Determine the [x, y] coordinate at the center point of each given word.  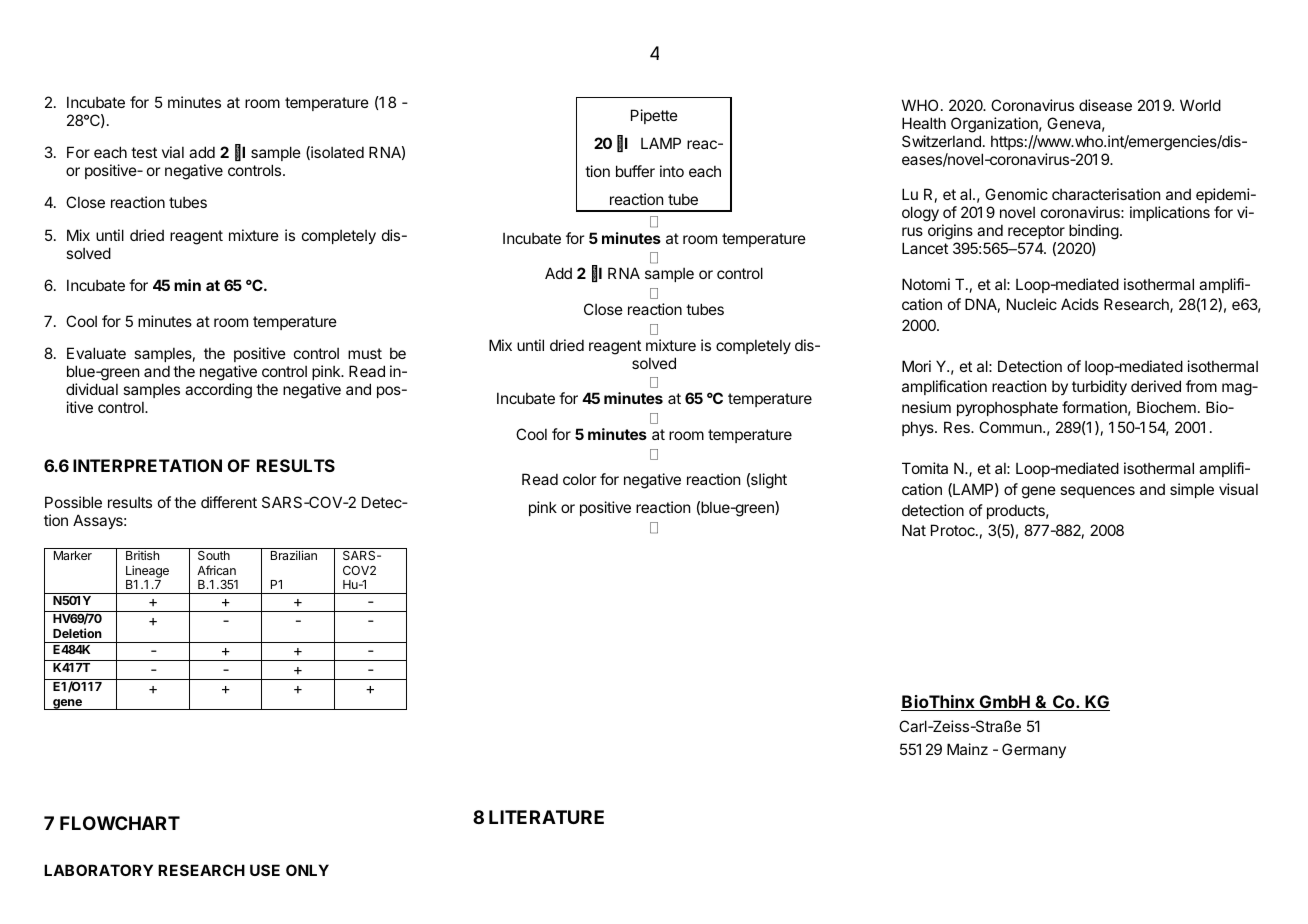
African [216, 570]
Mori [916, 366]
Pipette [654, 116]
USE [265, 870]
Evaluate [96, 353]
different [229, 502]
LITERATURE [546, 817]
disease [1105, 105]
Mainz [967, 749]
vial [173, 152]
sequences [1097, 492]
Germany [1034, 750]
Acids [1080, 304]
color [579, 479]
